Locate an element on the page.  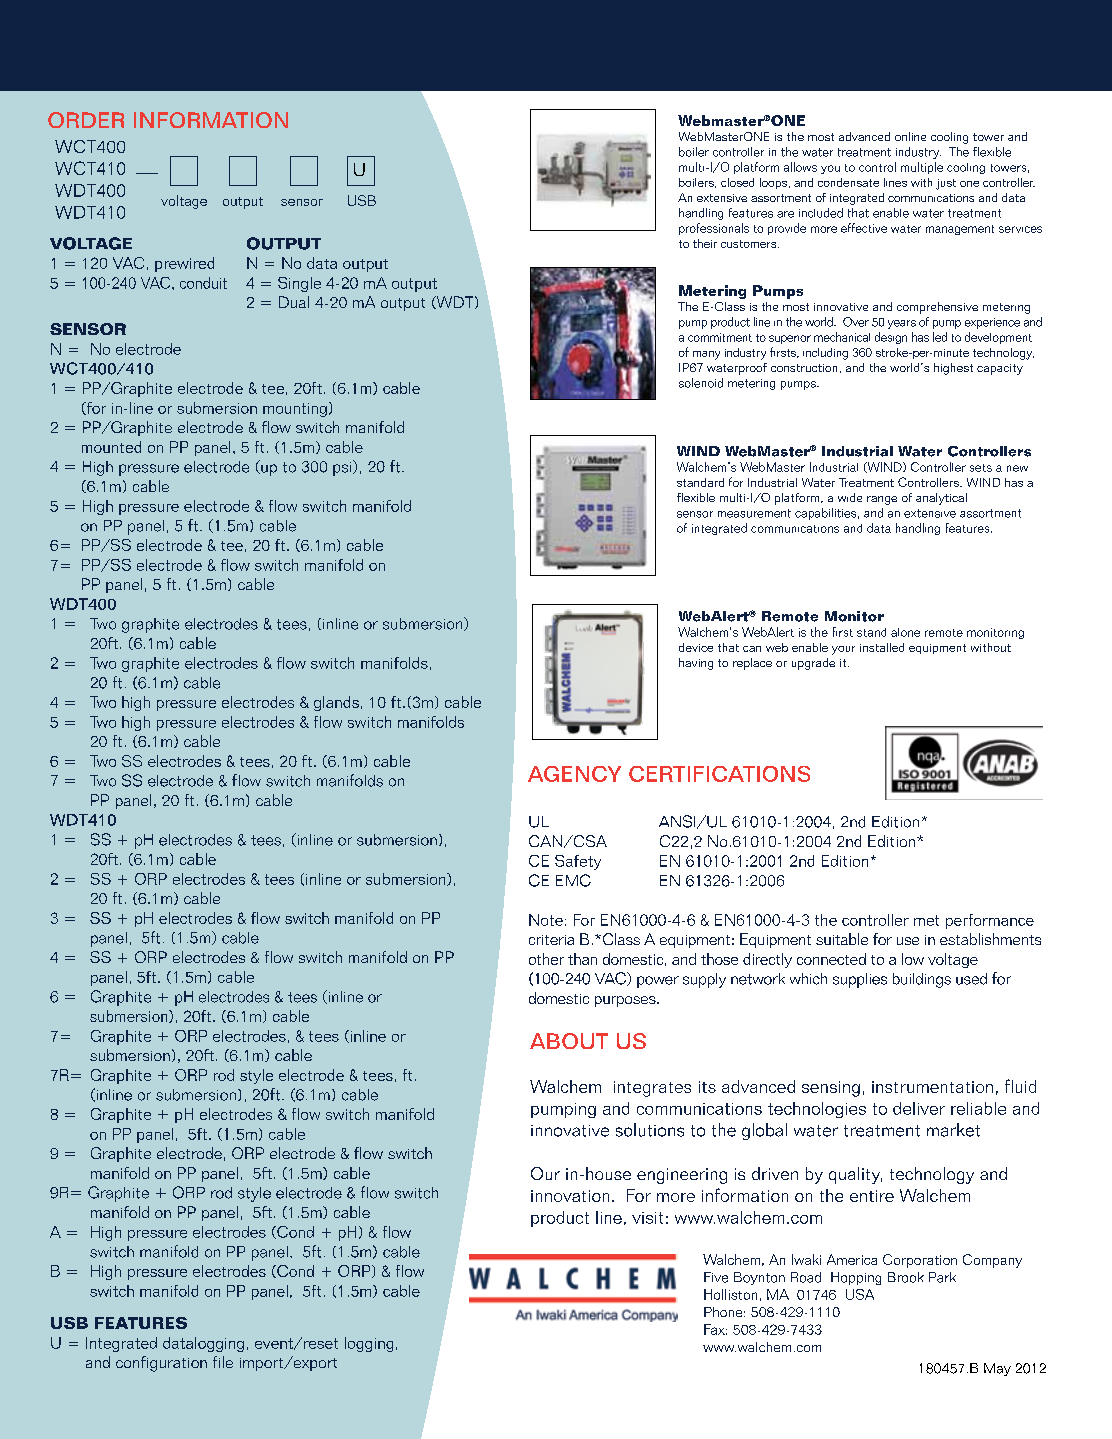
ORDER is located at coordinates (86, 120).
